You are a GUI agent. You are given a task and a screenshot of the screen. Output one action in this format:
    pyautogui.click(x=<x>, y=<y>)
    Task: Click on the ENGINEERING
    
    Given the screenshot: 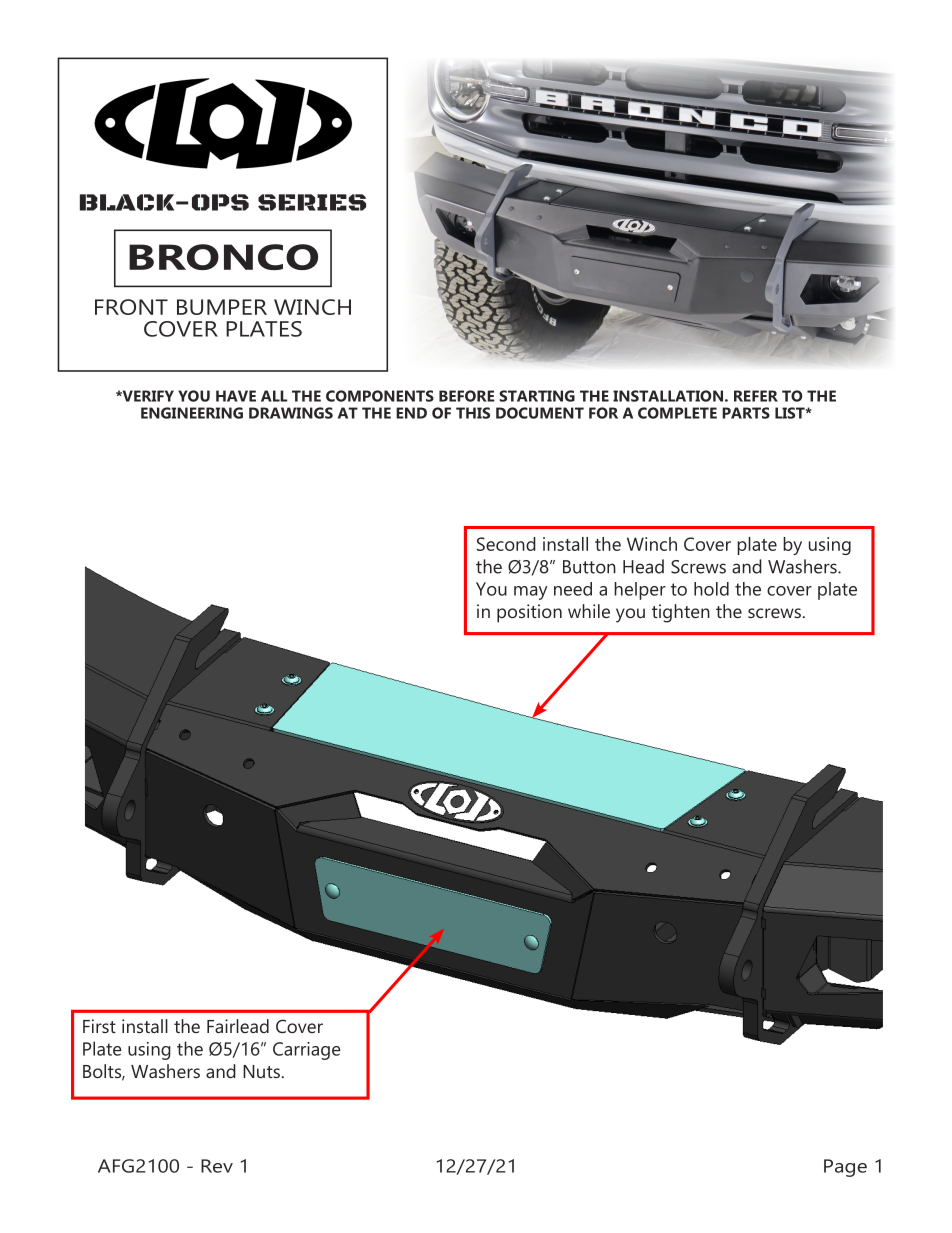 What is the action you would take?
    pyautogui.click(x=192, y=413)
